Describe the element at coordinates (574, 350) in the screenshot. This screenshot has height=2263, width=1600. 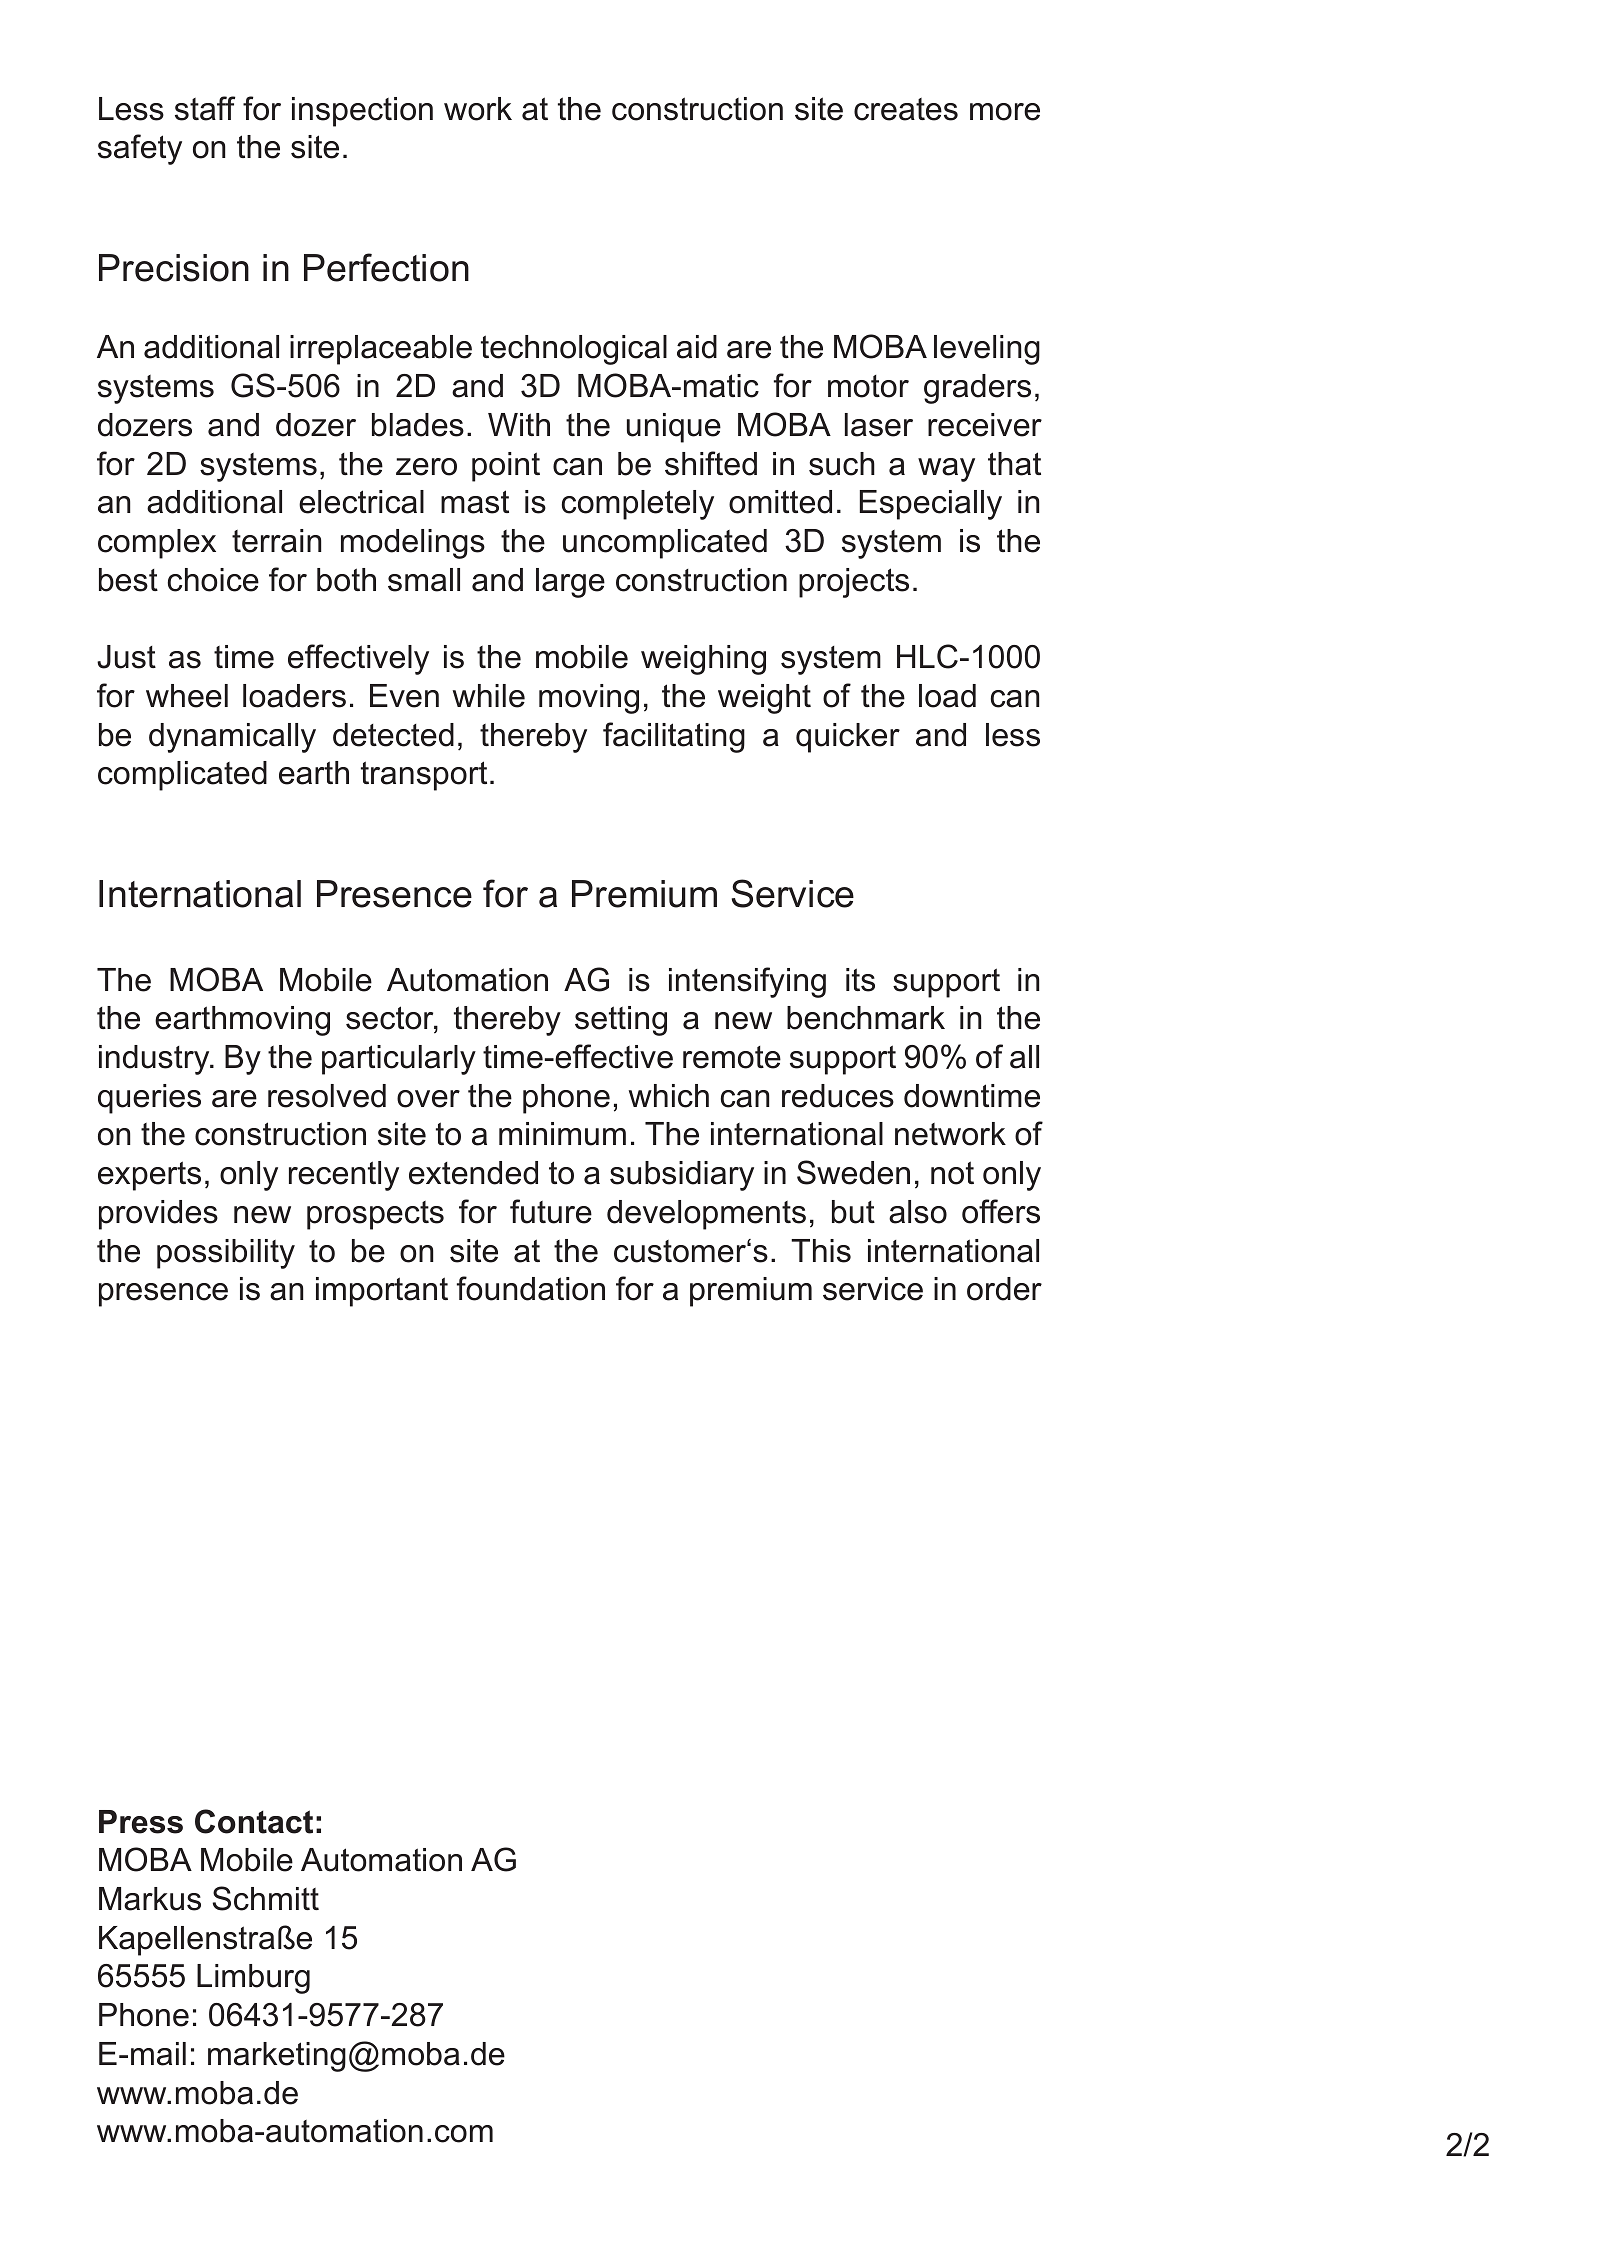
I see `technological` at that location.
